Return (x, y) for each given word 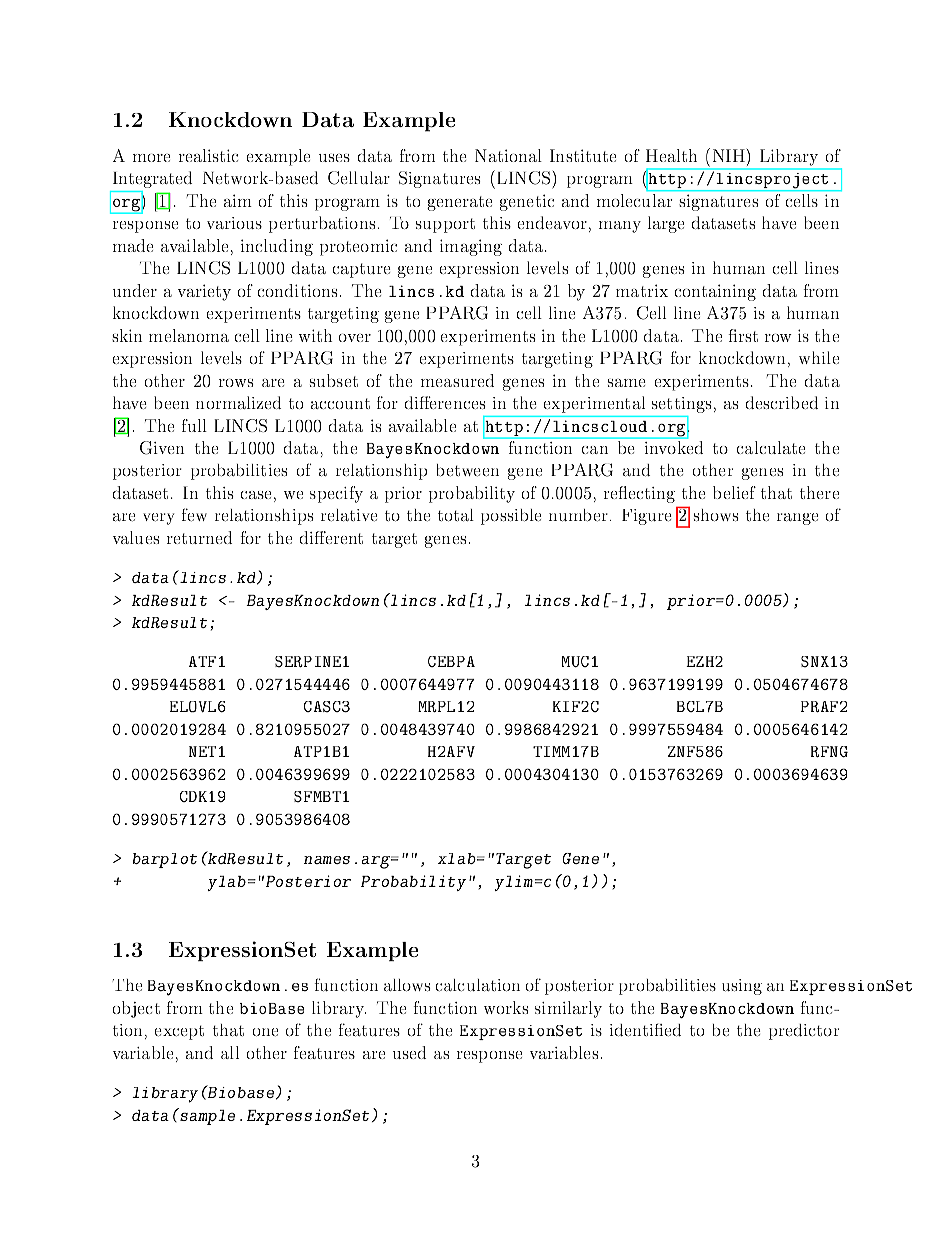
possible (511, 517)
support (445, 225)
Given (162, 448)
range (798, 519)
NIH (730, 155)
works (506, 1007)
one (265, 1032)
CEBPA (451, 661)
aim (238, 200)
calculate (771, 447)
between (468, 470)
